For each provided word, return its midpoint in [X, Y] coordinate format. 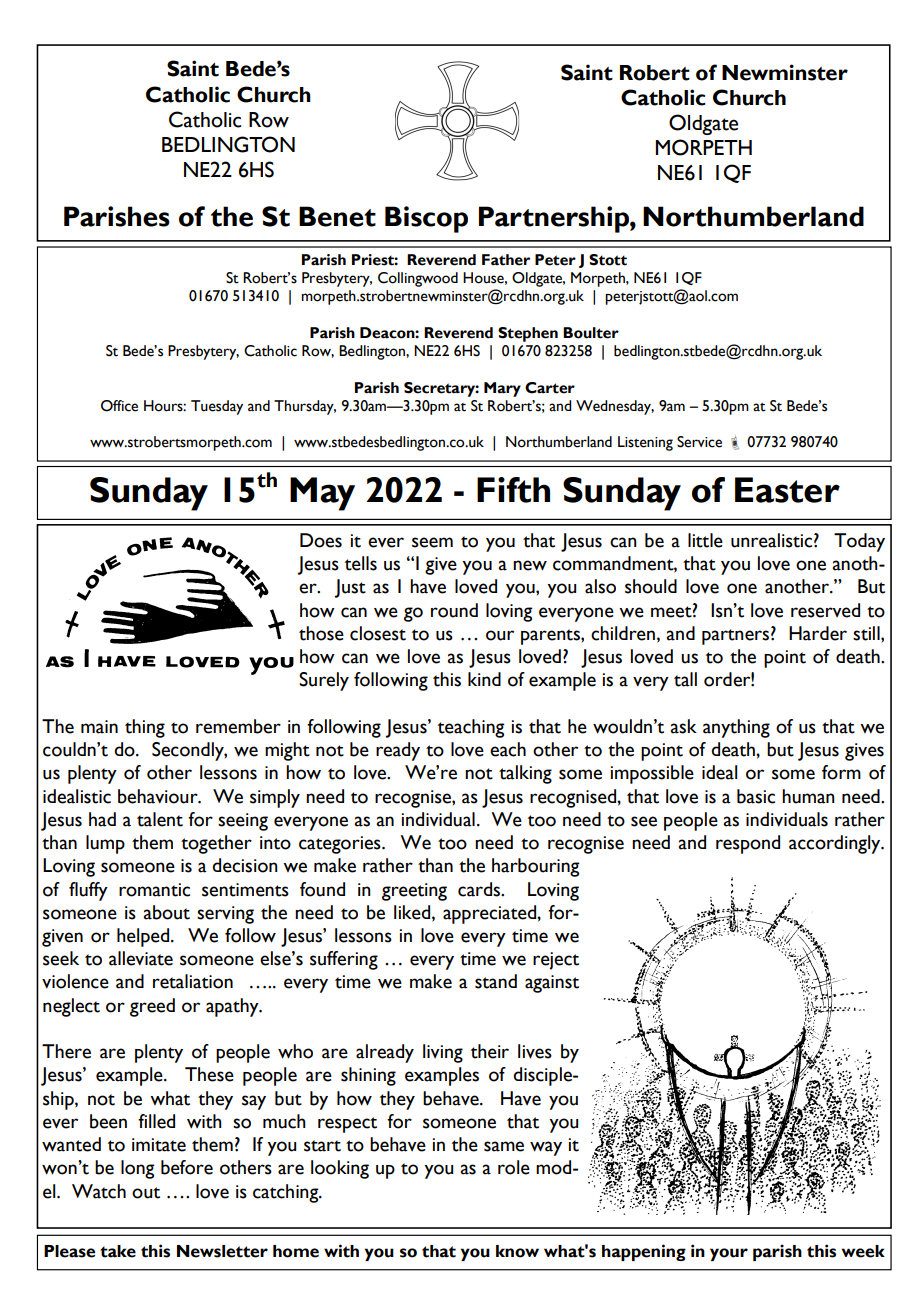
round [454, 610]
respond [748, 844]
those [321, 633]
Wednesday [615, 407]
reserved [825, 610]
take [118, 1251]
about [166, 912]
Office [119, 406]
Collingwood [418, 279]
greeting [414, 892]
